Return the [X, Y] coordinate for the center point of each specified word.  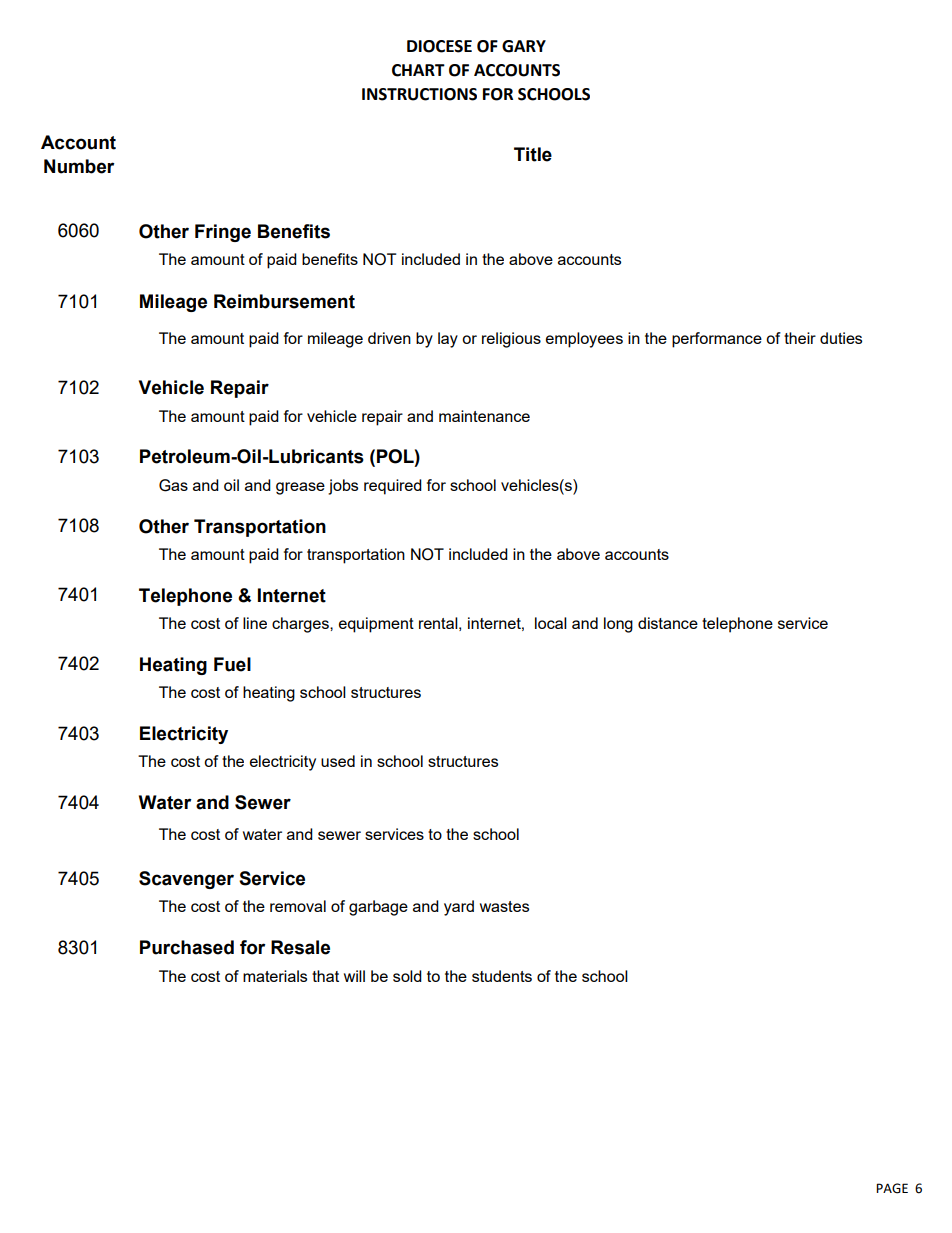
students [502, 976]
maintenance [484, 416]
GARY [524, 46]
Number [79, 166]
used [338, 761]
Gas [173, 485]
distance [668, 623]
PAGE [892, 1188]
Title [533, 154]
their [800, 338]
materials [275, 976]
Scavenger [186, 880]
